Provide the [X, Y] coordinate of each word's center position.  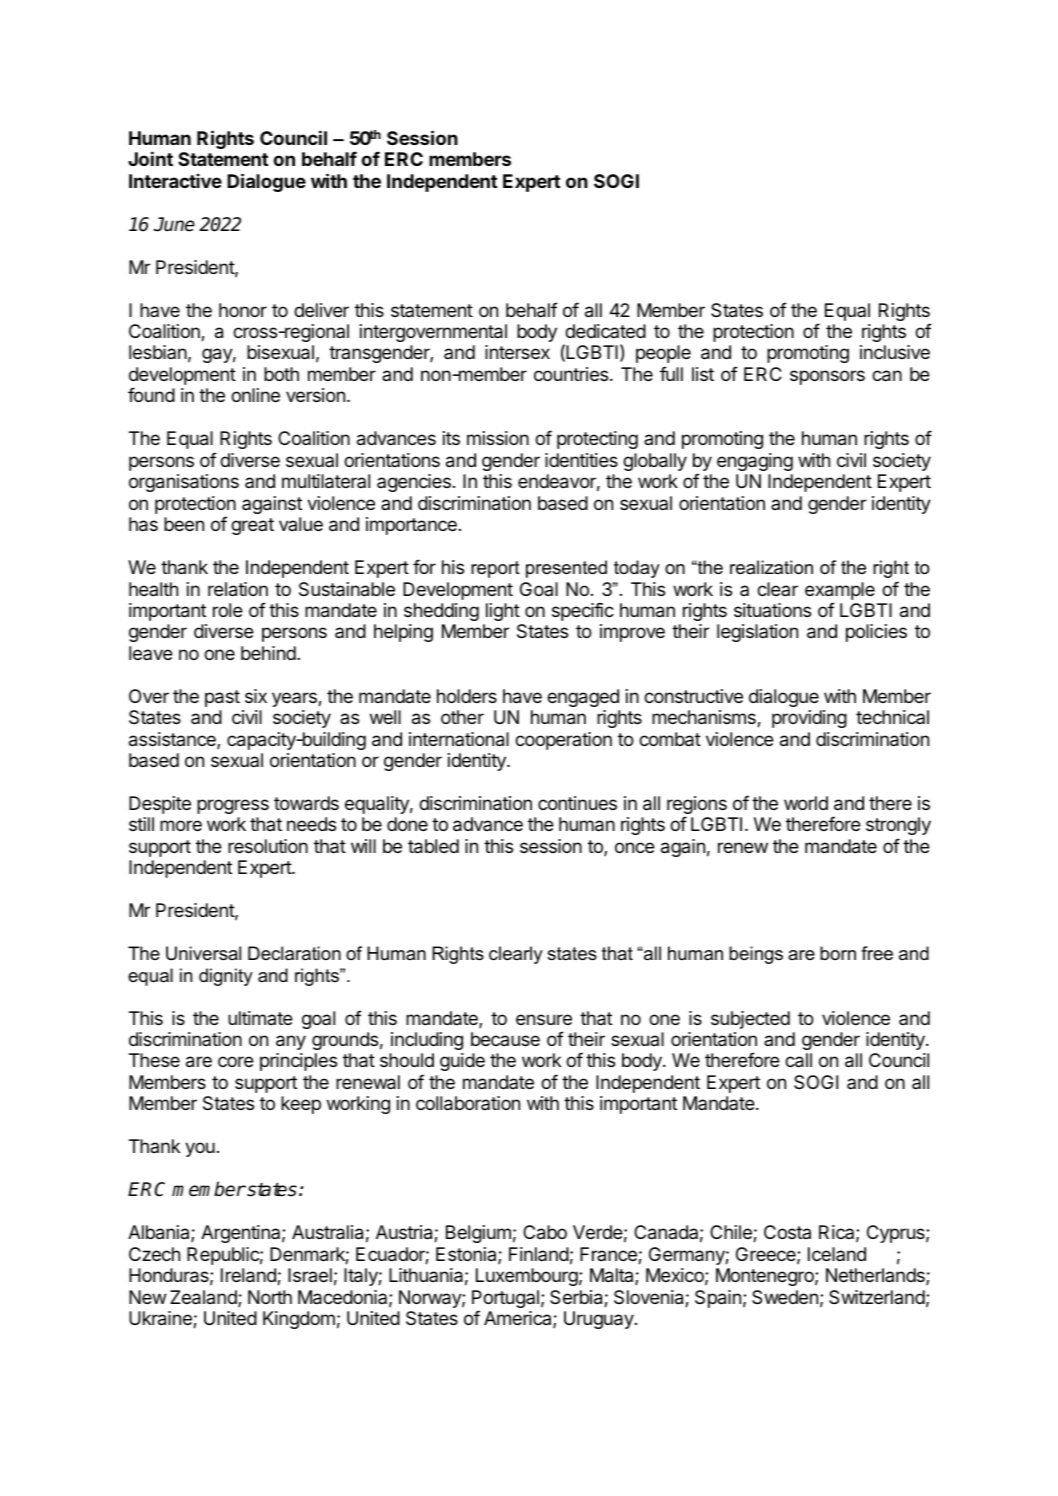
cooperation [563, 741]
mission [498, 438]
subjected [750, 1020]
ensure [544, 1019]
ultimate [260, 1018]
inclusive [895, 352]
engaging [755, 462]
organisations [184, 483]
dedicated [605, 331]
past [222, 698]
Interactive [175, 180]
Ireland [249, 1276]
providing [809, 719]
